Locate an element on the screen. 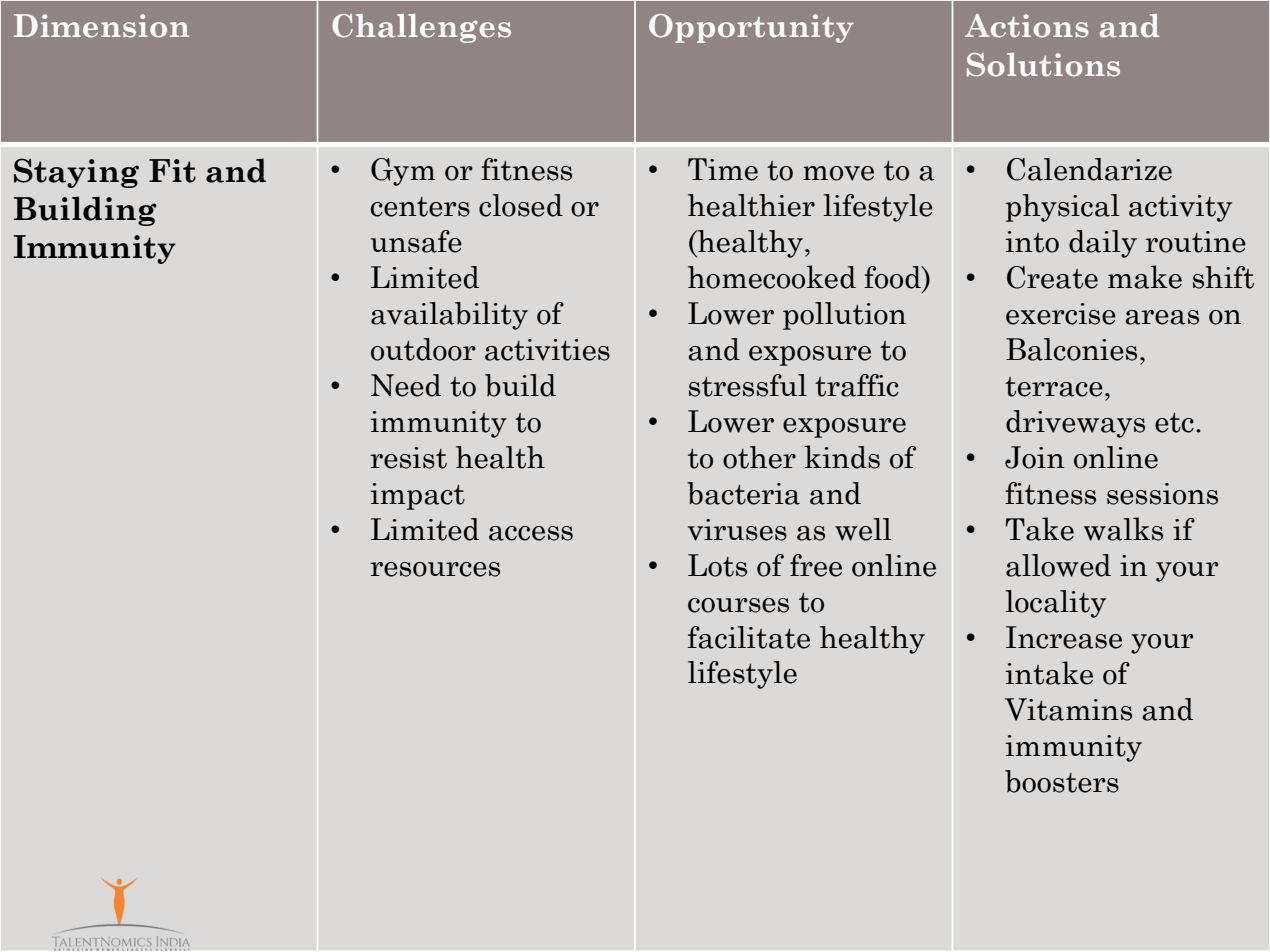 The width and height of the screenshot is (1270, 952). Dimension is located at coordinates (101, 26).
